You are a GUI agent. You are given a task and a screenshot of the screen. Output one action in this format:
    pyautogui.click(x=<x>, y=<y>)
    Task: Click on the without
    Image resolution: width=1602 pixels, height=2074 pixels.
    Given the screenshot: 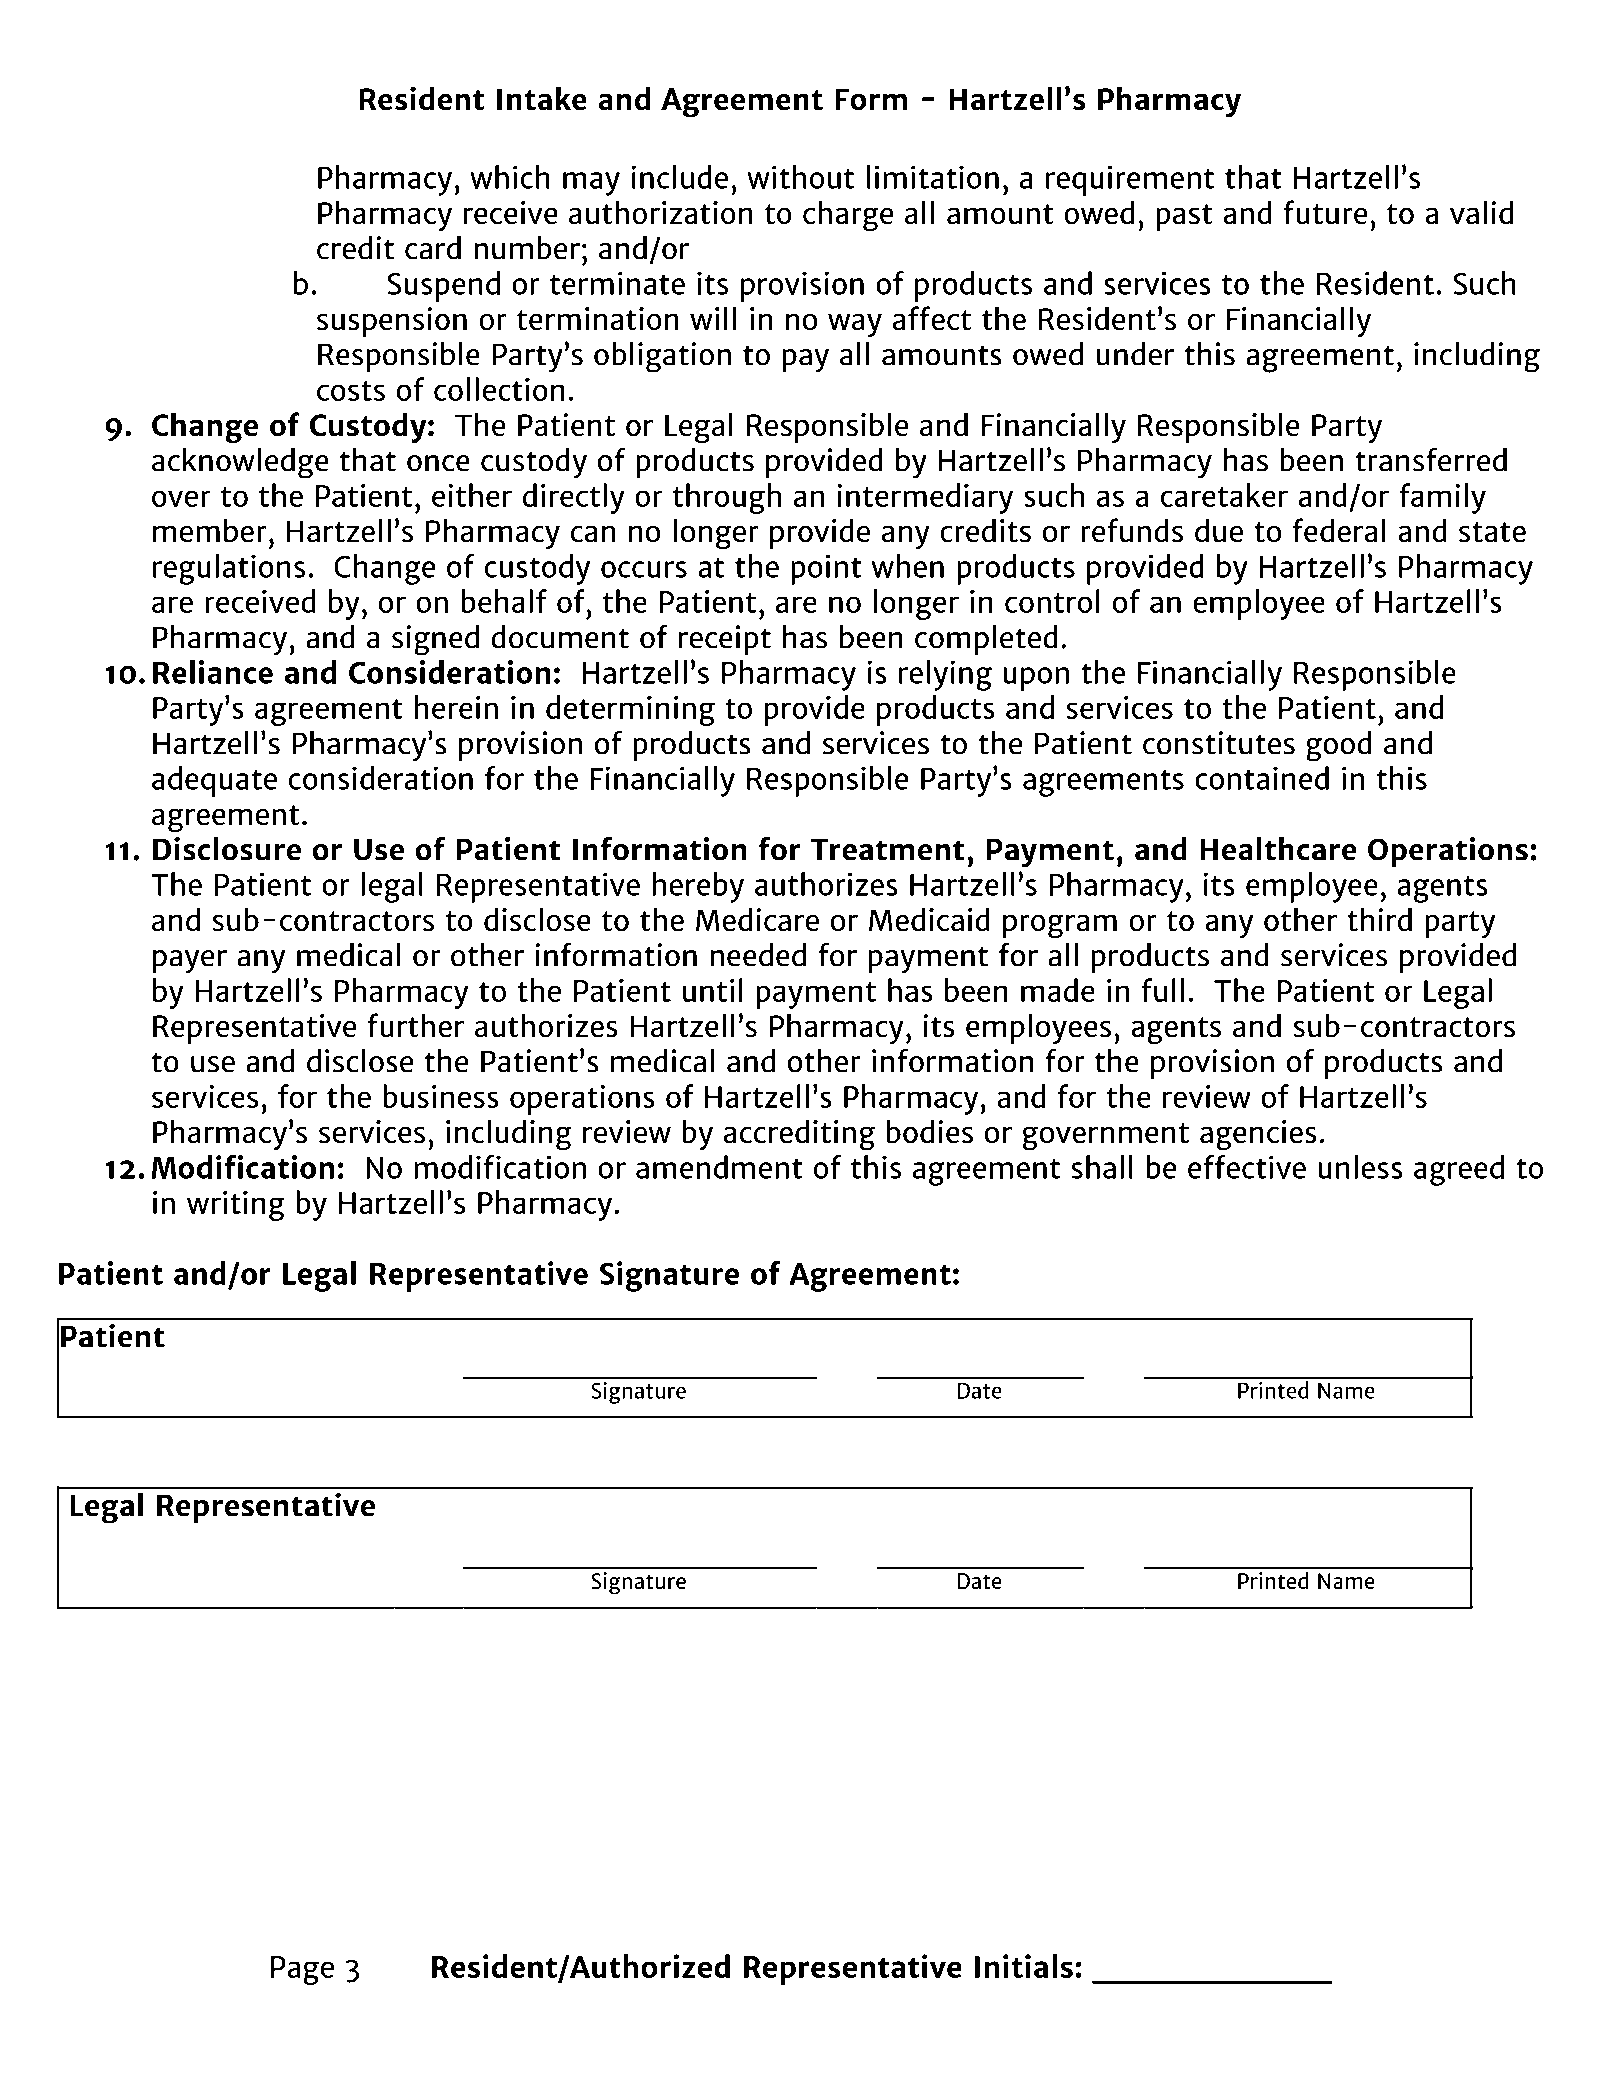 What is the action you would take?
    pyautogui.click(x=800, y=177)
